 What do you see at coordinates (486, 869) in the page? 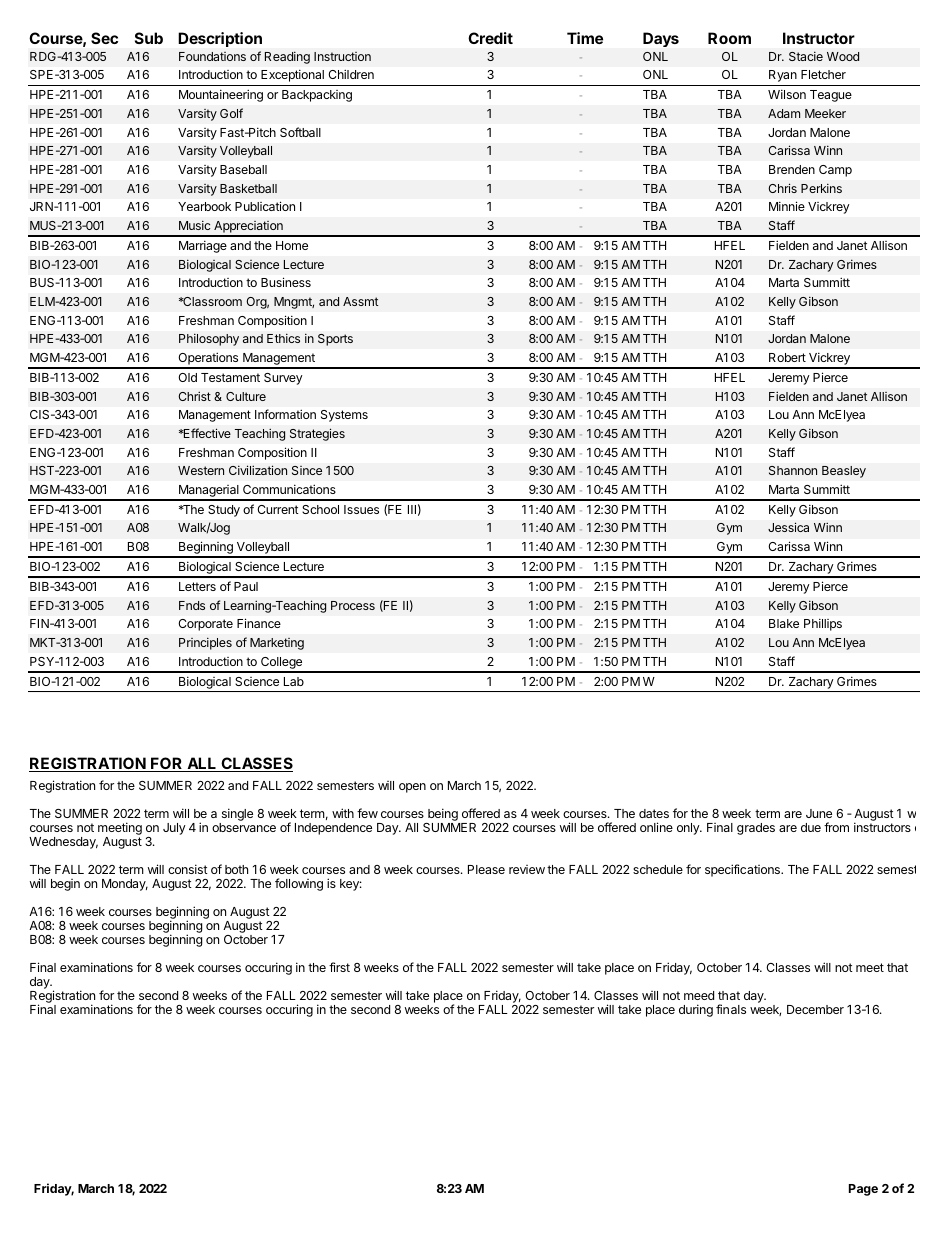
I see `Please` at bounding box center [486, 869].
